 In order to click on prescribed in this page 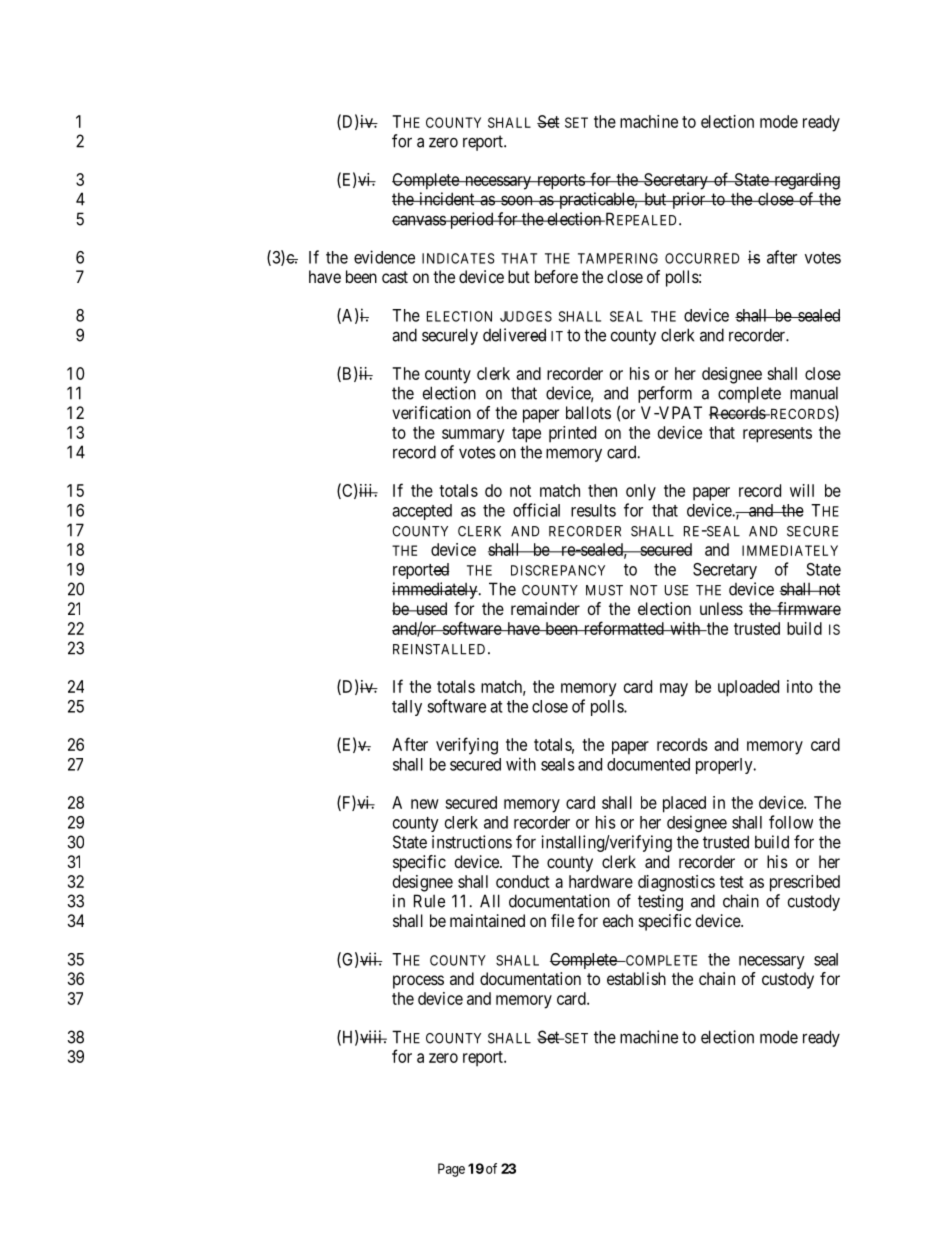, I will do `click(805, 883)`.
